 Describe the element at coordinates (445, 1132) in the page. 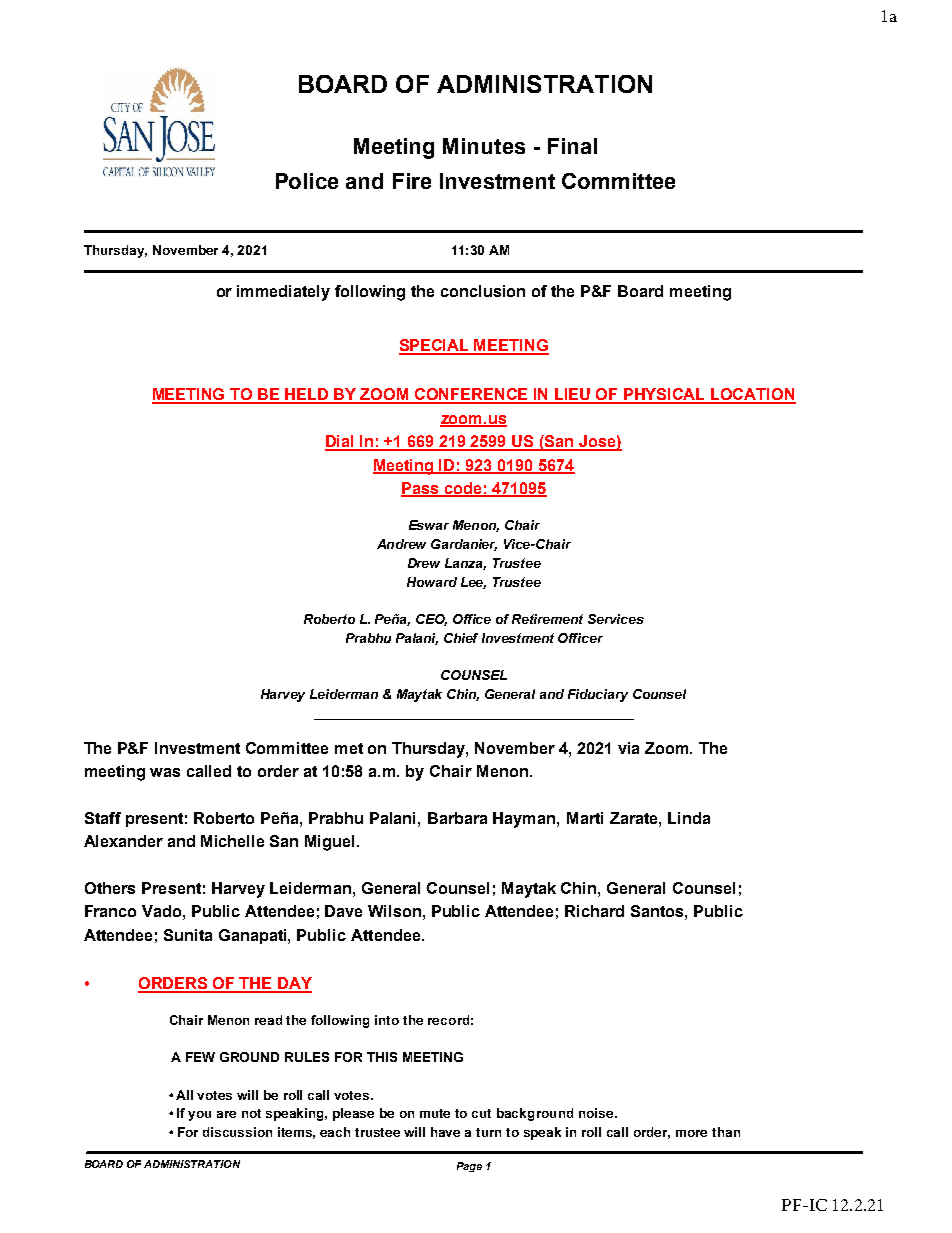

I see `have` at that location.
